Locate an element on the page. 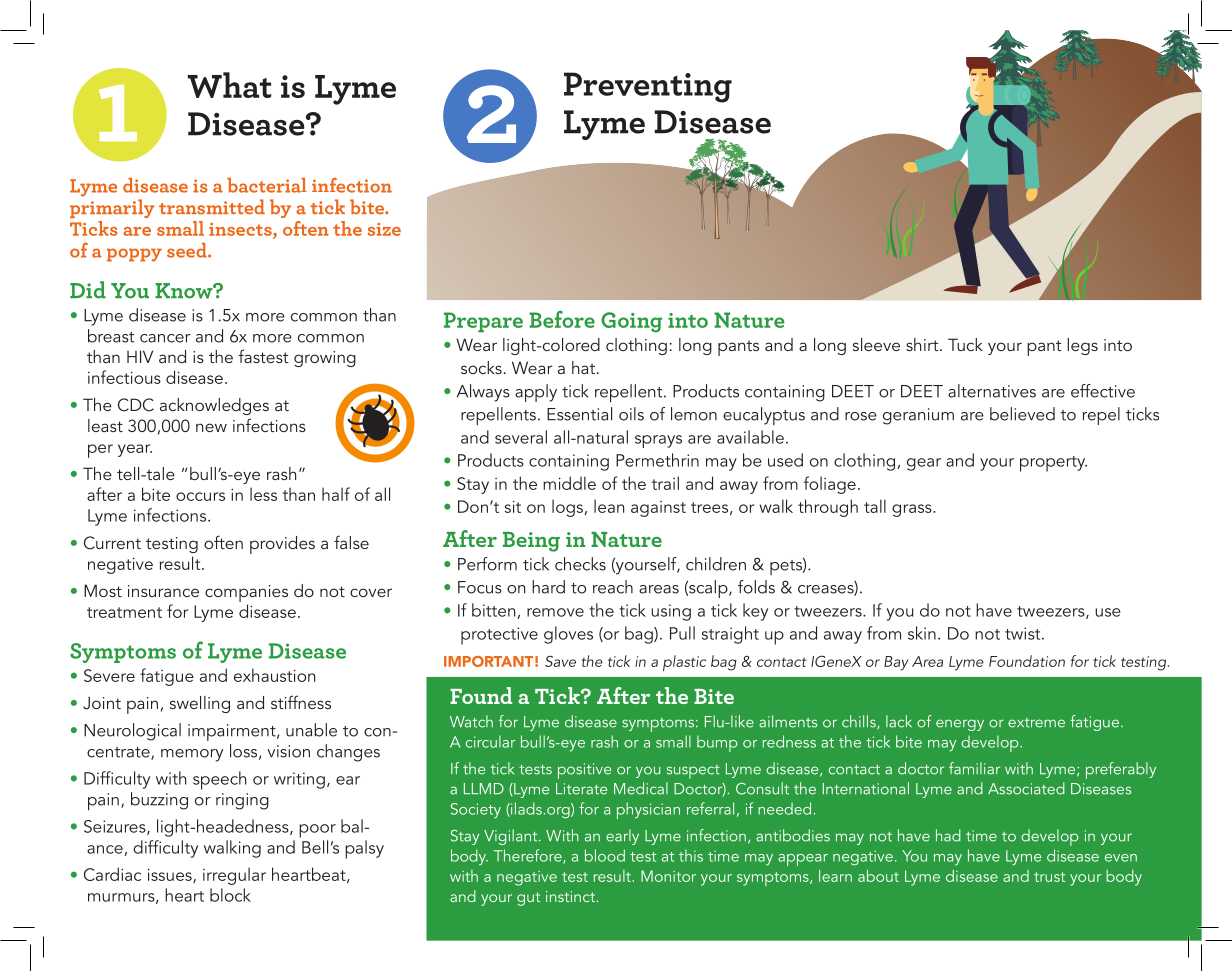  seed is located at coordinates (188, 250).
